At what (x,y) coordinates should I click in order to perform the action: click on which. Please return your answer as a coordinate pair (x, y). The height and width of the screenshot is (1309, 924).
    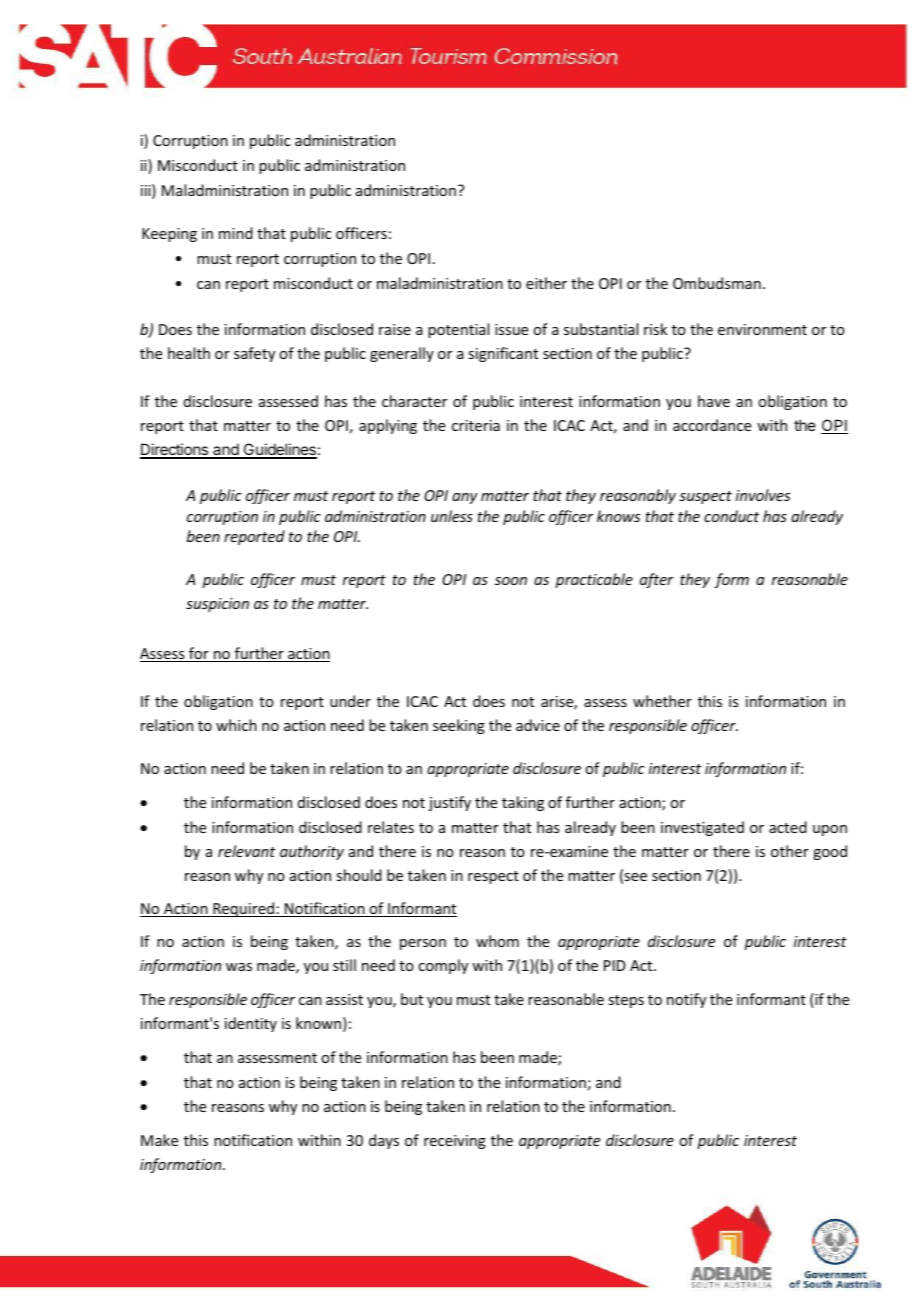
    Looking at the image, I should click on (236, 725).
